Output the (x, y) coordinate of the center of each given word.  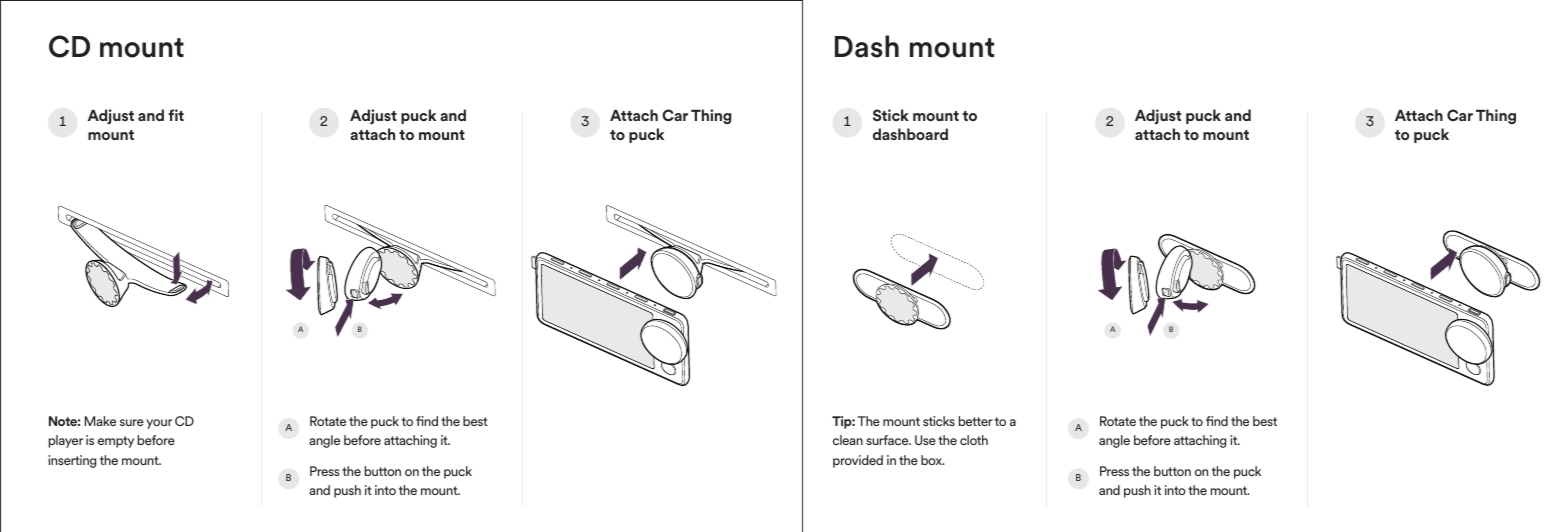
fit (176, 115)
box (932, 460)
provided (858, 461)
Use (925, 440)
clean (848, 440)
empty (116, 442)
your (159, 424)
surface (888, 440)
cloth (974, 440)
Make (100, 421)
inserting (72, 461)
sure (132, 422)
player (66, 441)
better (976, 421)
